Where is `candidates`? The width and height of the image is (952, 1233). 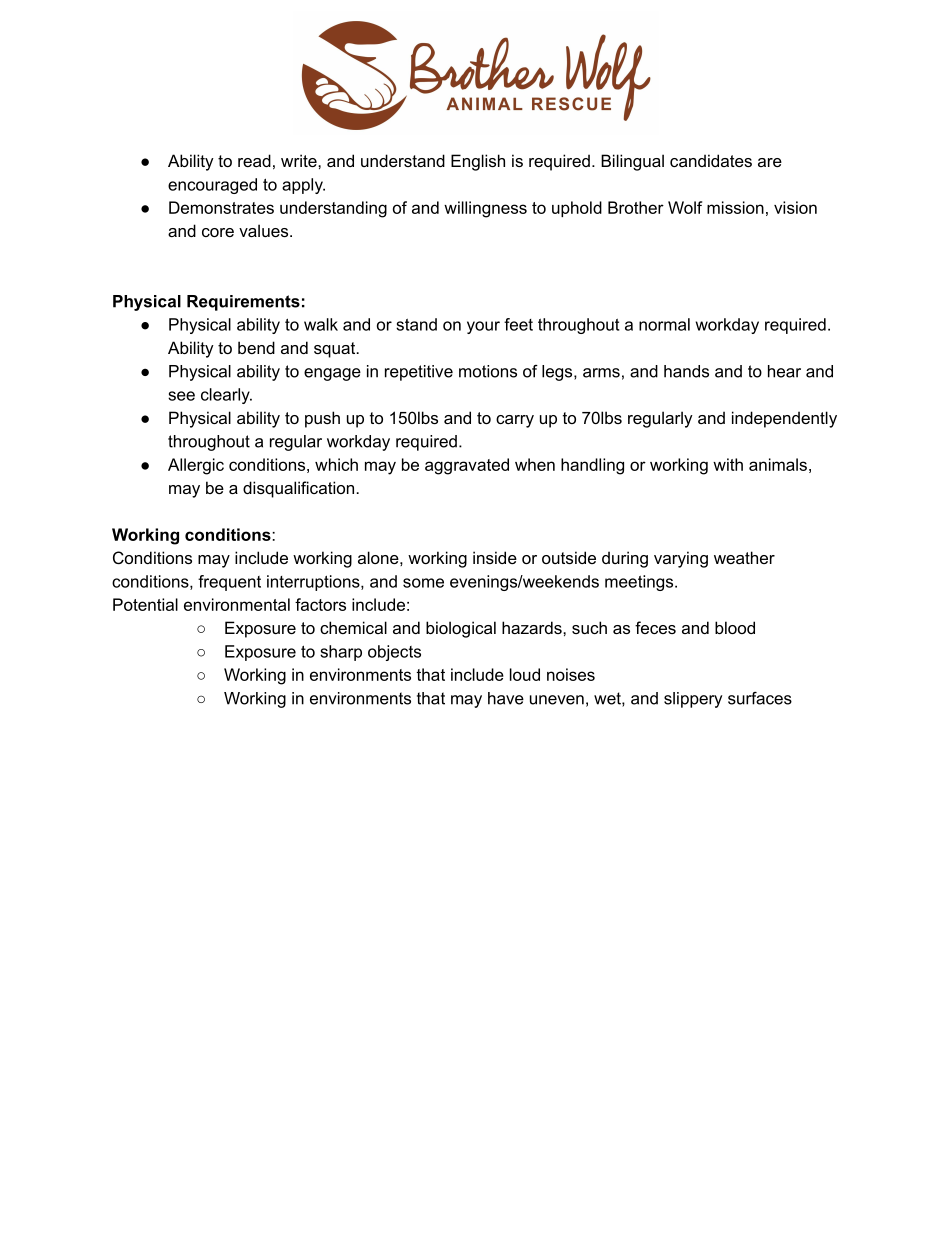
candidates is located at coordinates (711, 160).
